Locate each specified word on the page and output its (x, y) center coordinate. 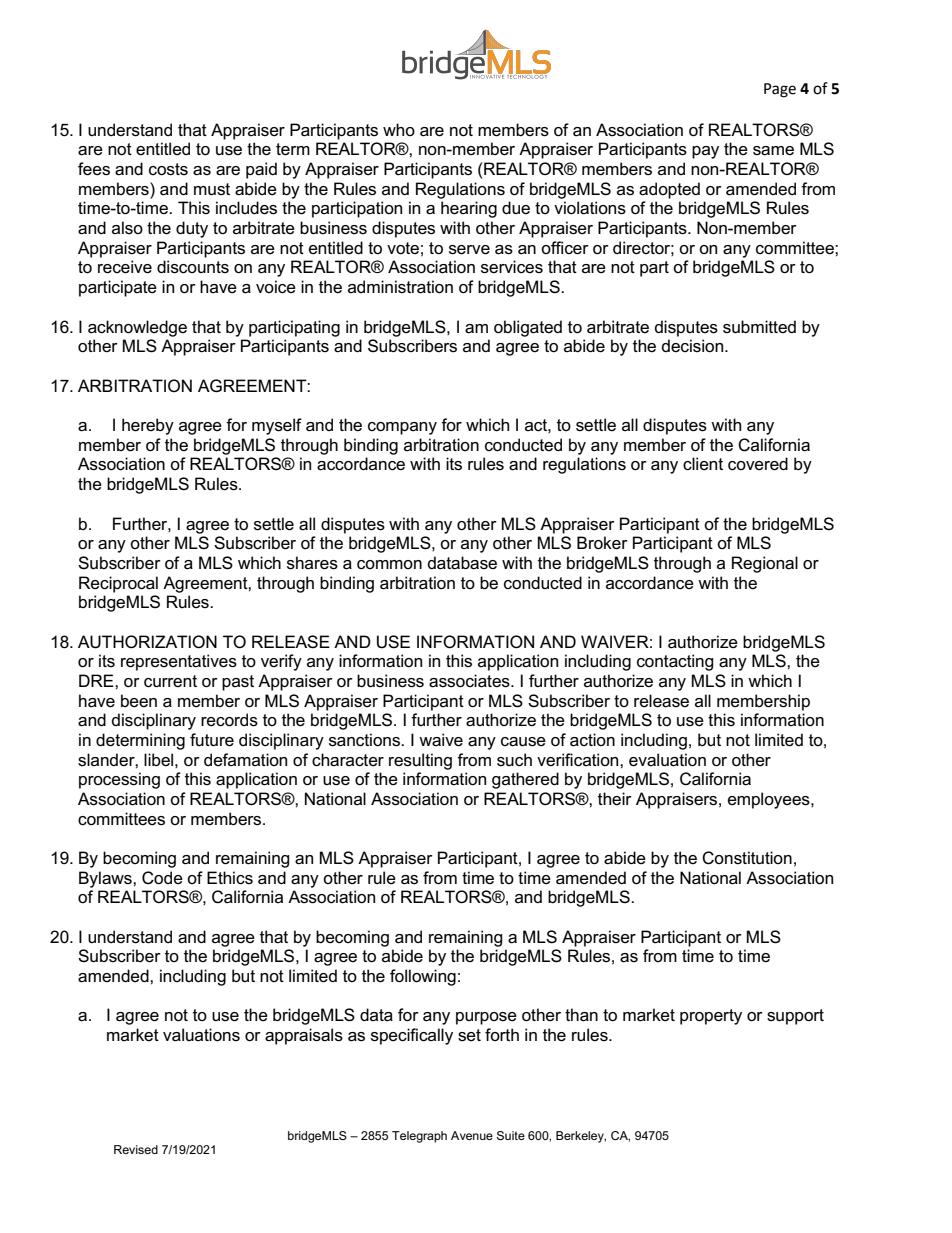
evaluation (667, 760)
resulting (420, 761)
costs (168, 169)
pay (705, 152)
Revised (136, 1149)
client (703, 464)
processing (119, 780)
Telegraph (419, 1137)
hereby (148, 426)
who (399, 129)
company (402, 428)
